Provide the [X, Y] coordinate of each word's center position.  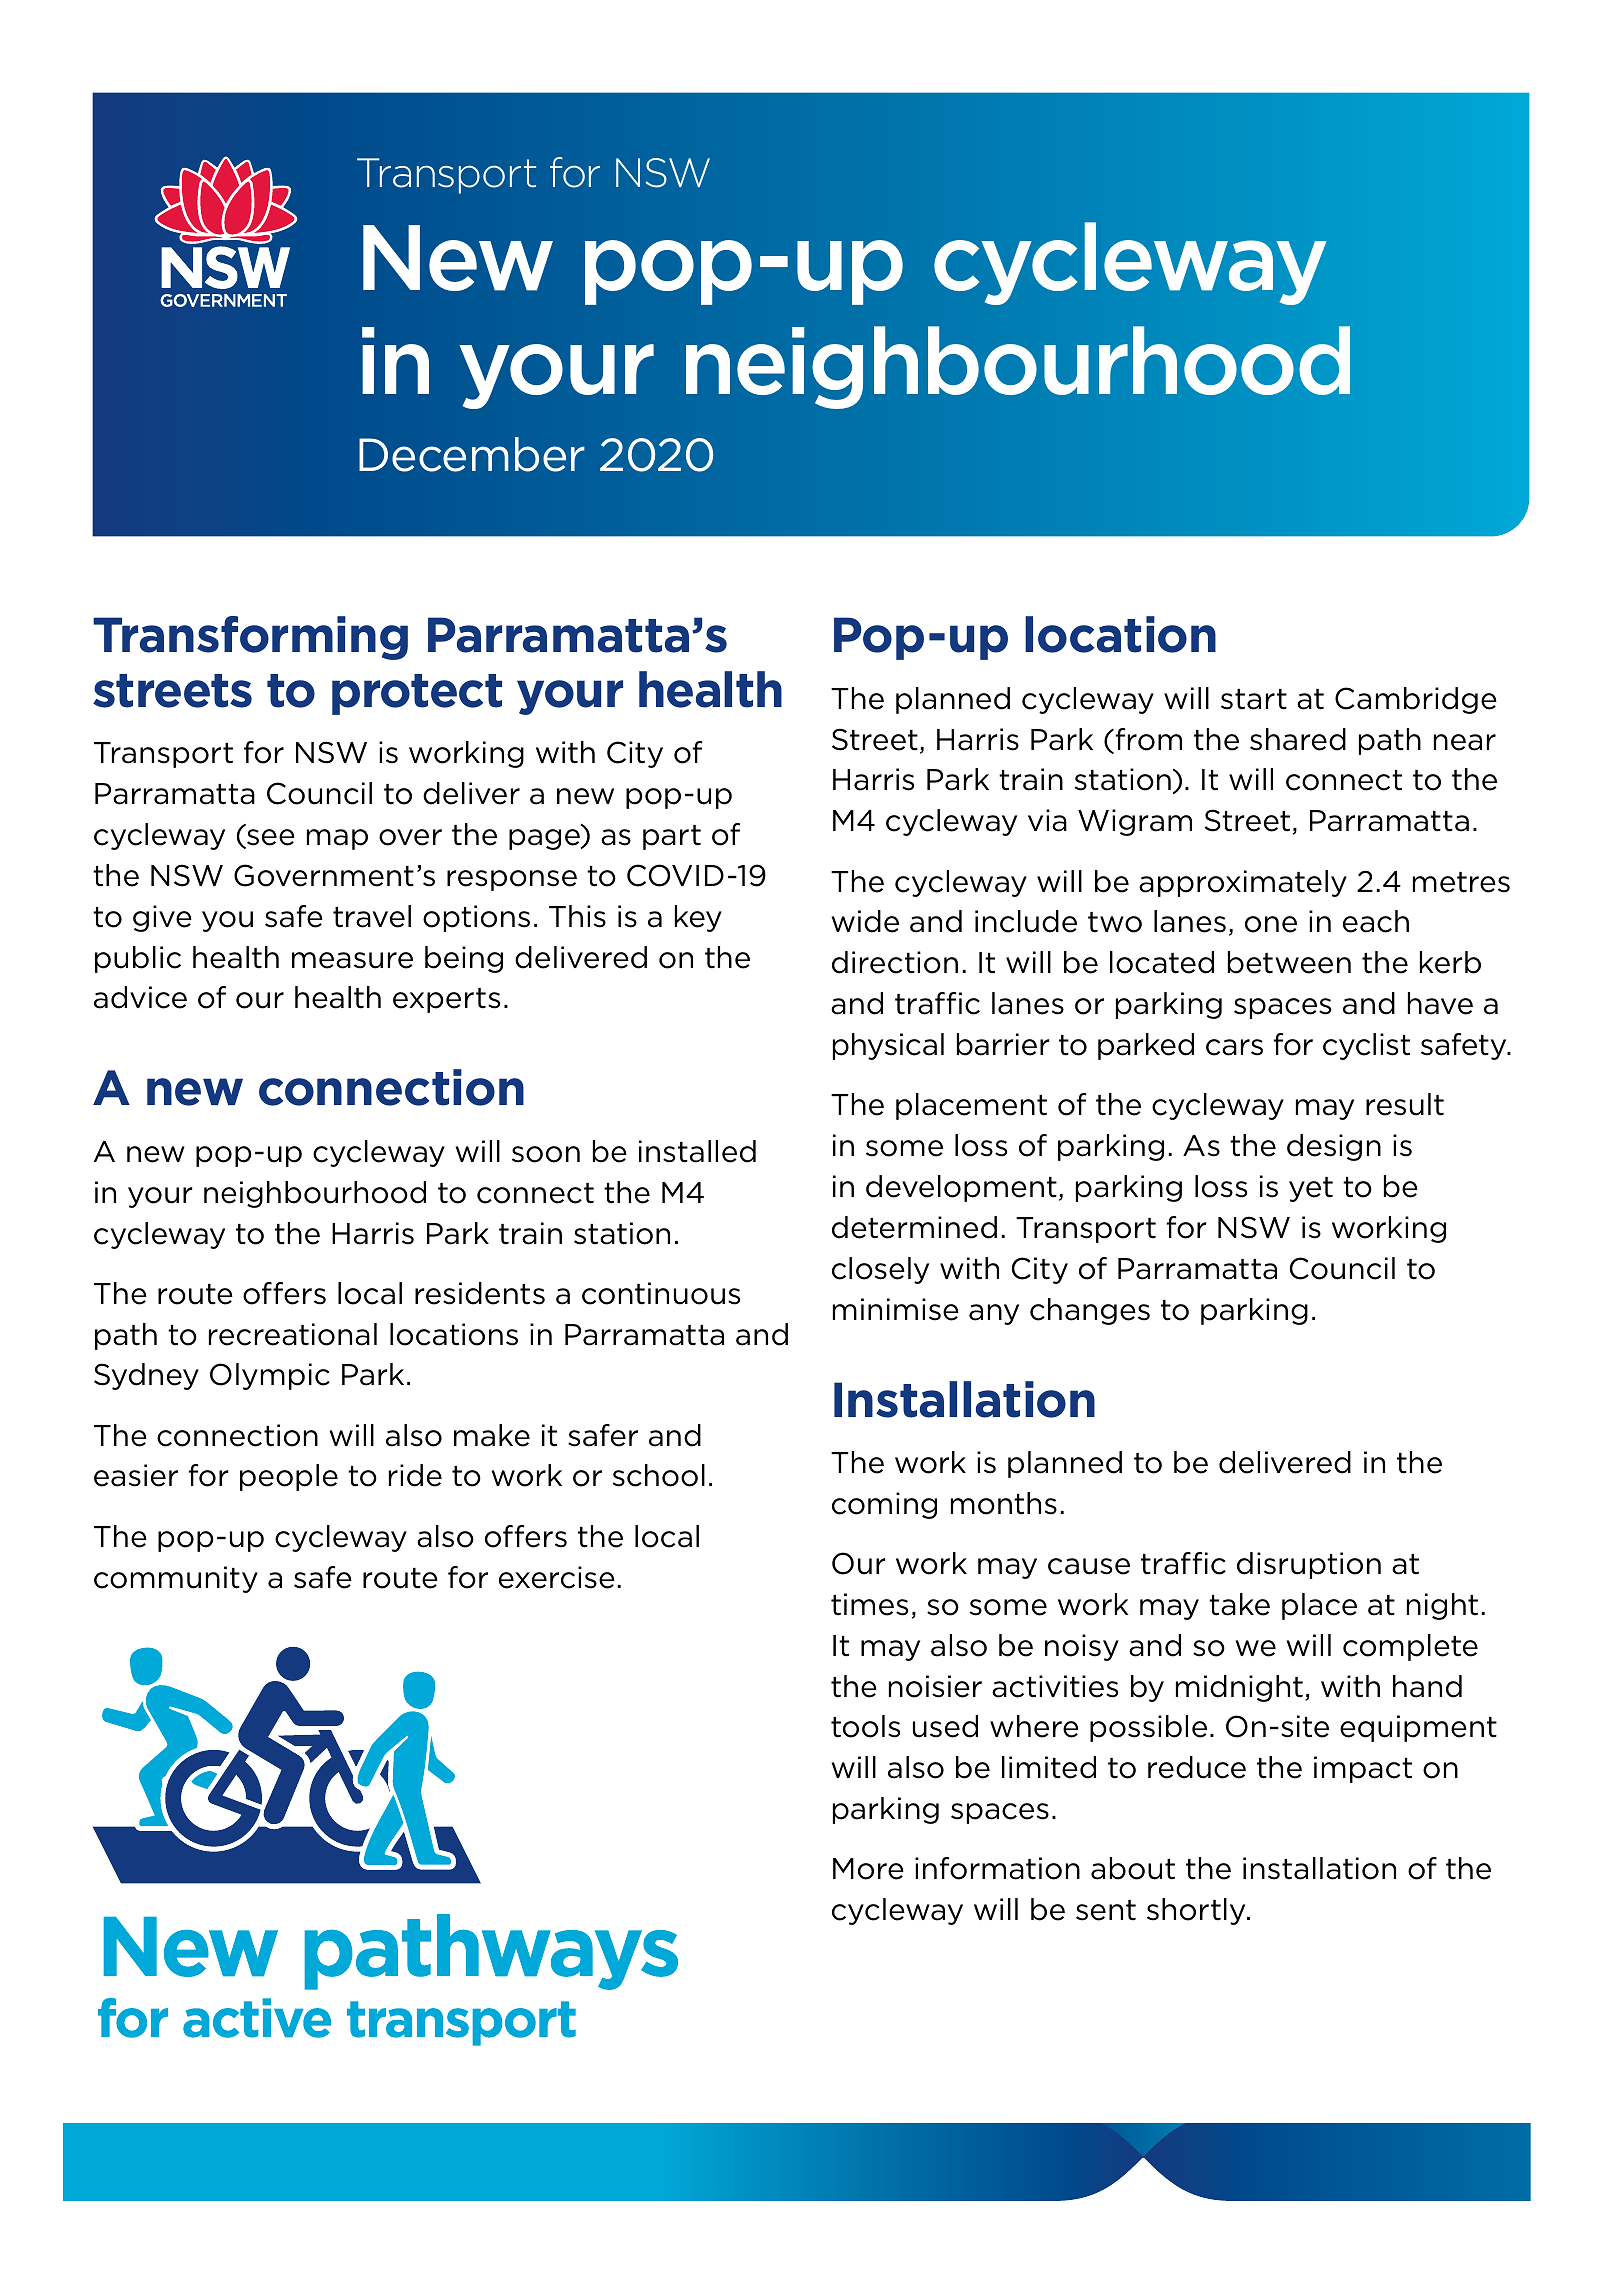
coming [884, 1505]
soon [546, 1154]
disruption [1309, 1565]
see [270, 838]
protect [417, 694]
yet [1311, 1189]
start [1254, 699]
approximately [1243, 883]
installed [697, 1151]
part [672, 837]
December [472, 454]
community [176, 1579]
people [289, 1477]
